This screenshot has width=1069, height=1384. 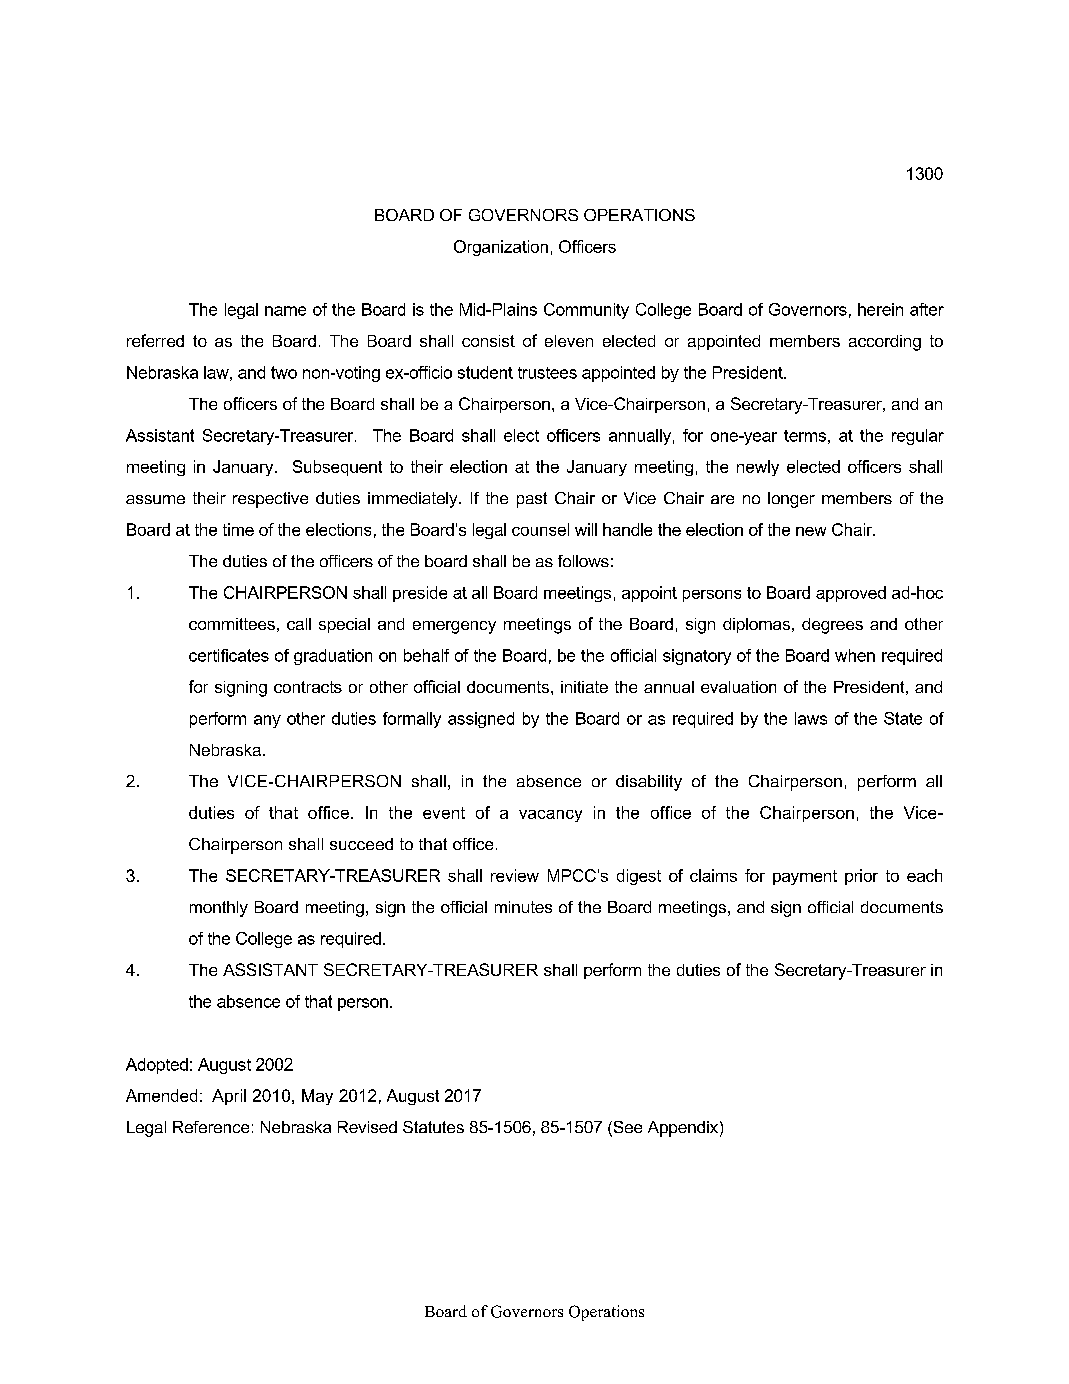 I want to click on Organization, so click(x=501, y=248).
